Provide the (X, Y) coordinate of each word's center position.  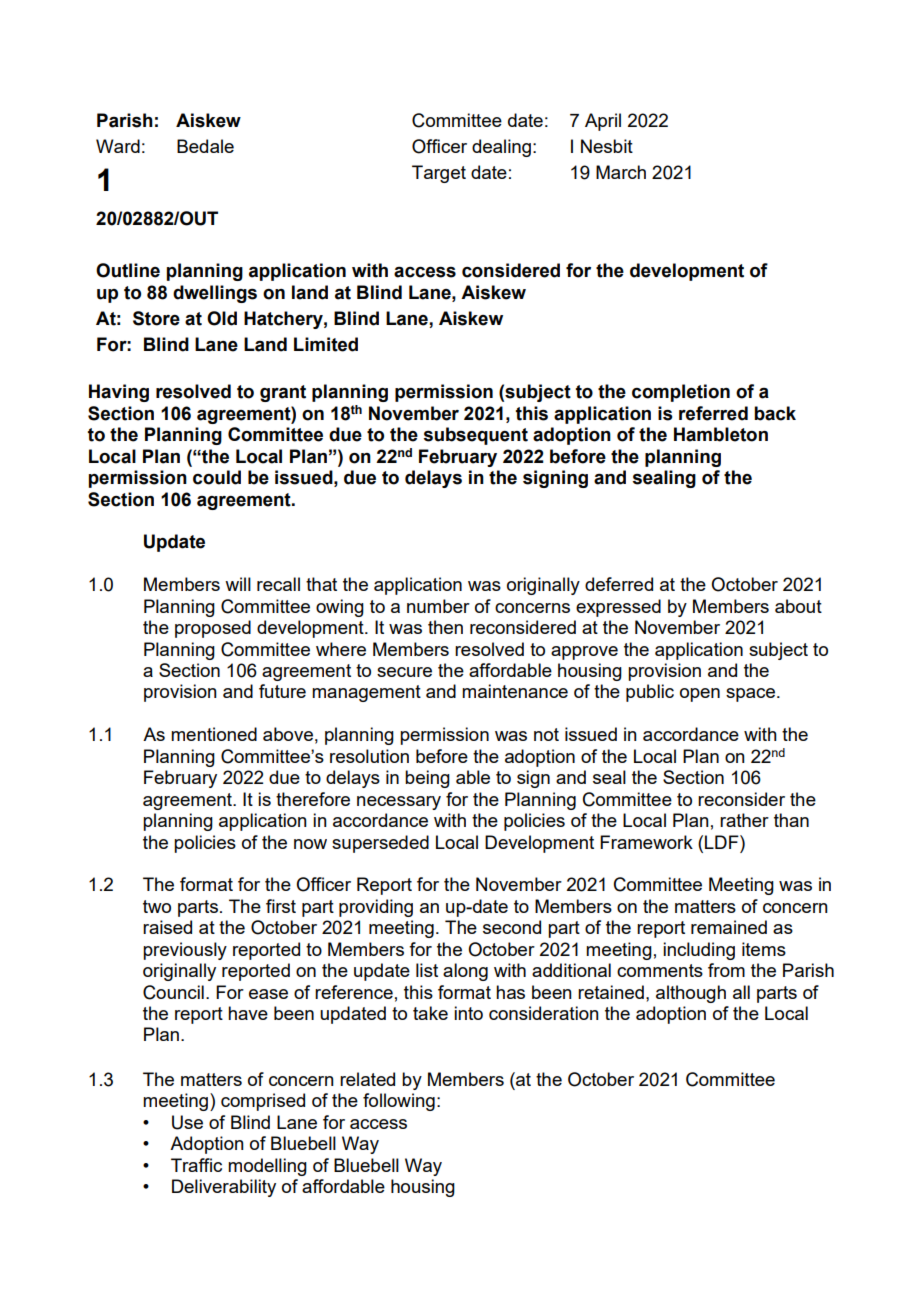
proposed (213, 629)
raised (167, 927)
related (367, 1079)
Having (119, 393)
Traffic (196, 1165)
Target (439, 174)
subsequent (476, 436)
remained (729, 927)
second (512, 927)
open (700, 695)
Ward (118, 146)
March (621, 172)
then (445, 627)
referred (713, 413)
